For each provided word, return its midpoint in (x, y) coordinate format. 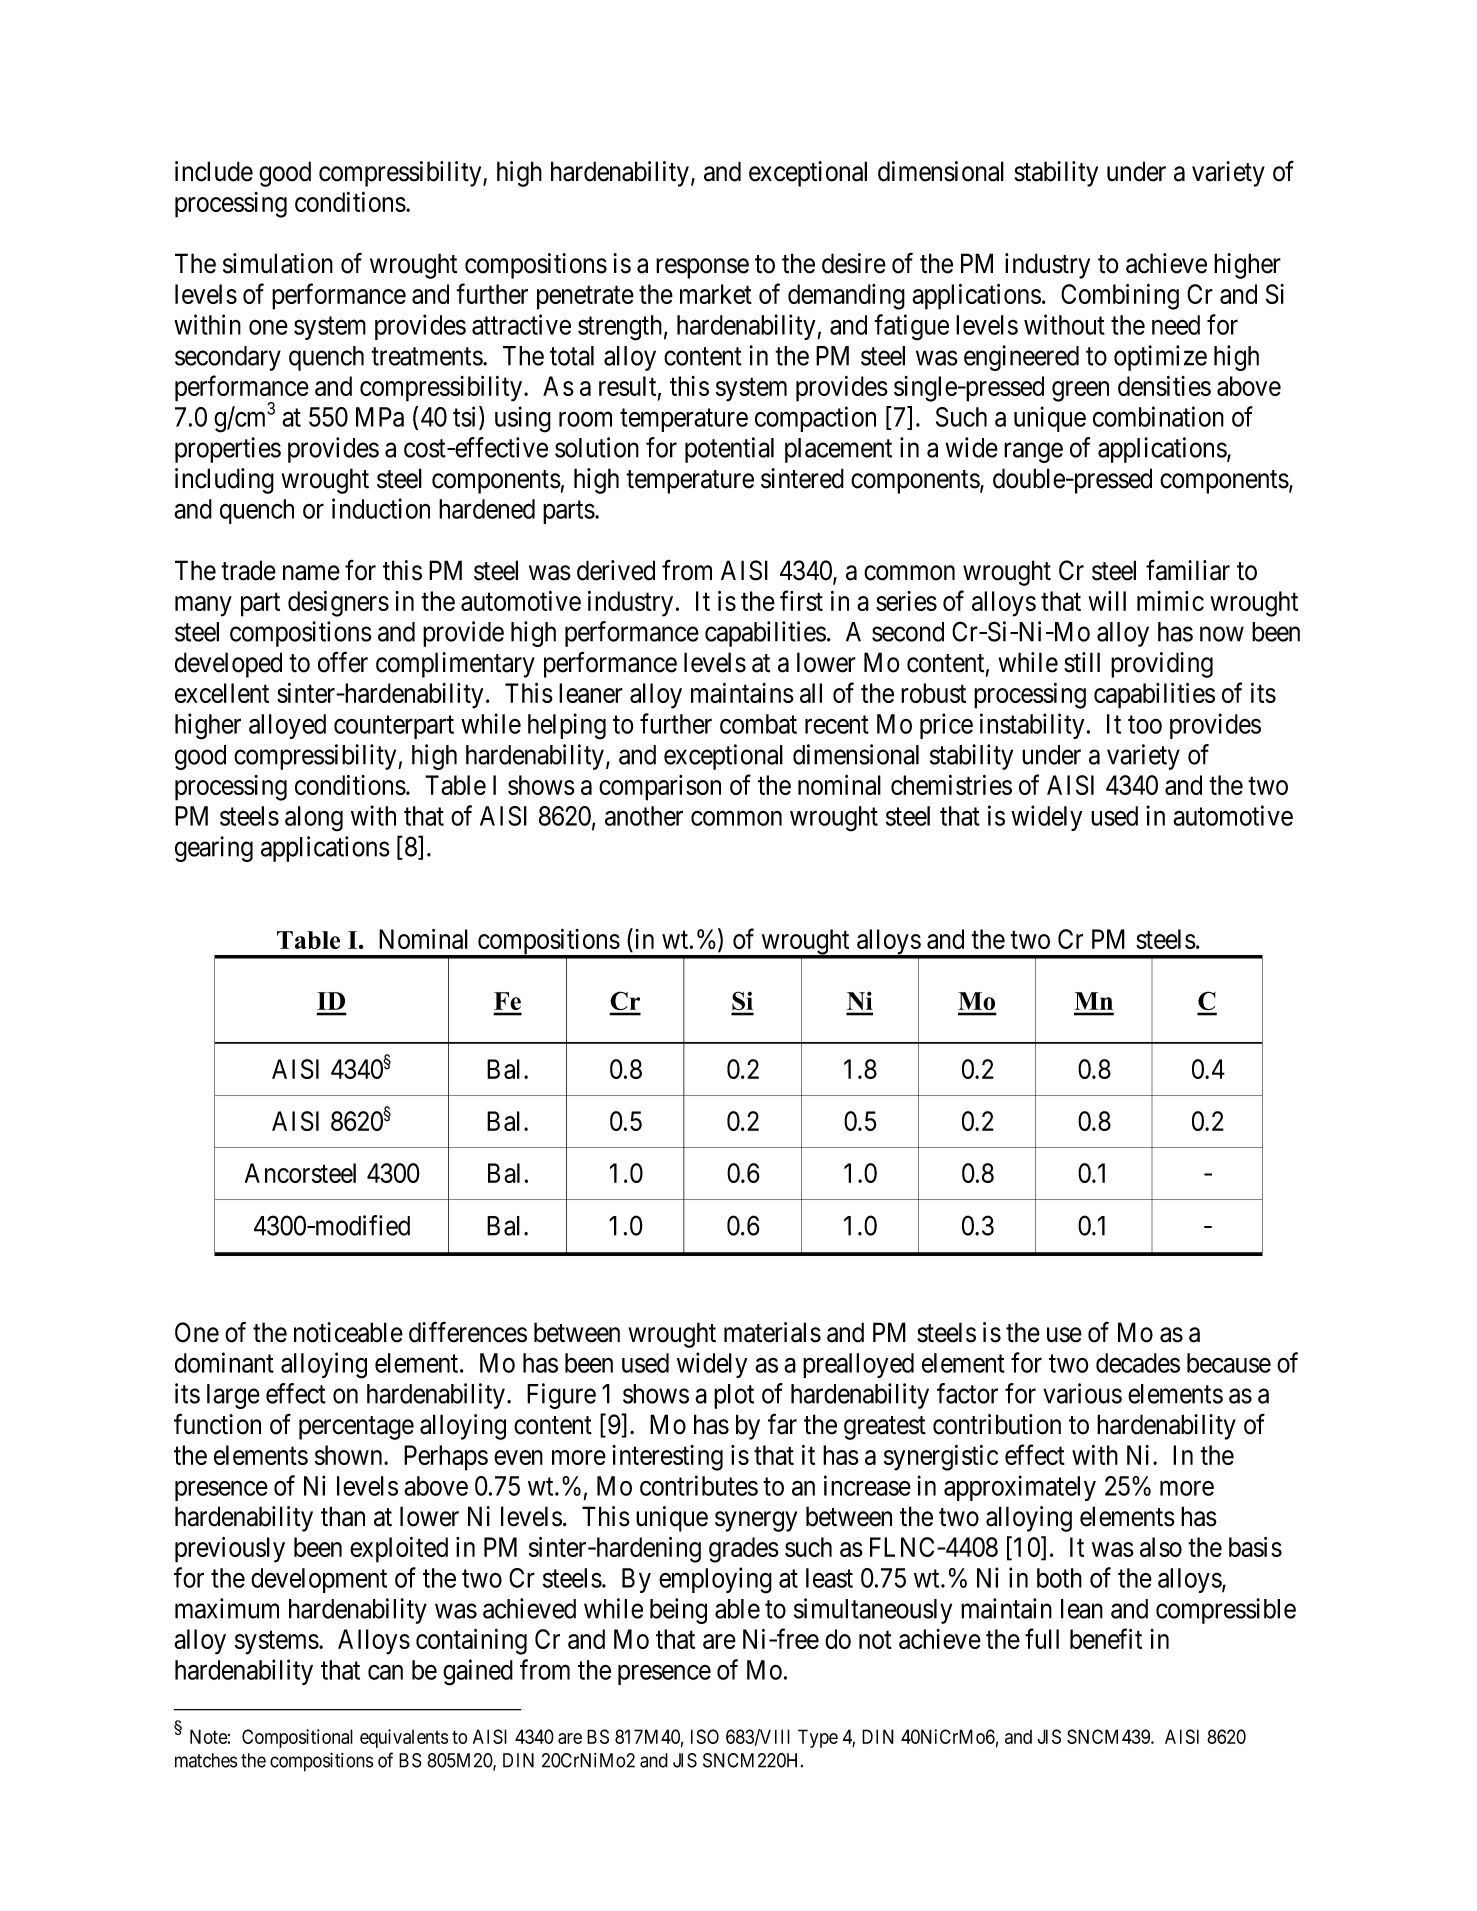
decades (1138, 1363)
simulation (278, 263)
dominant (224, 1362)
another (644, 816)
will (1107, 601)
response (702, 269)
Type (818, 1738)
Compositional (297, 1738)
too (1145, 725)
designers (338, 604)
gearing (214, 849)
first (801, 600)
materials (772, 1332)
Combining (1120, 297)
